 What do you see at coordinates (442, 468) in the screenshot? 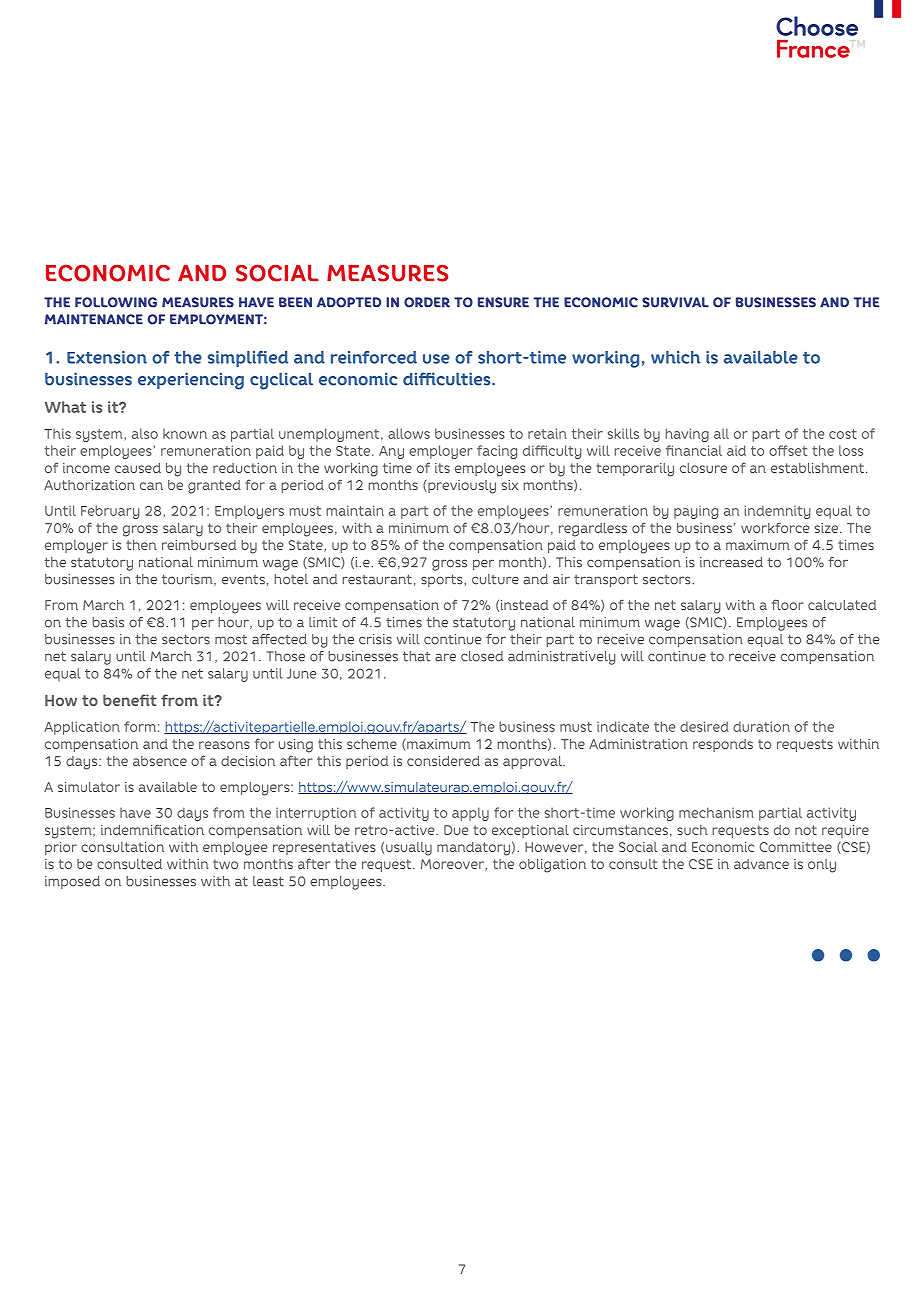
I see `its` at bounding box center [442, 468].
